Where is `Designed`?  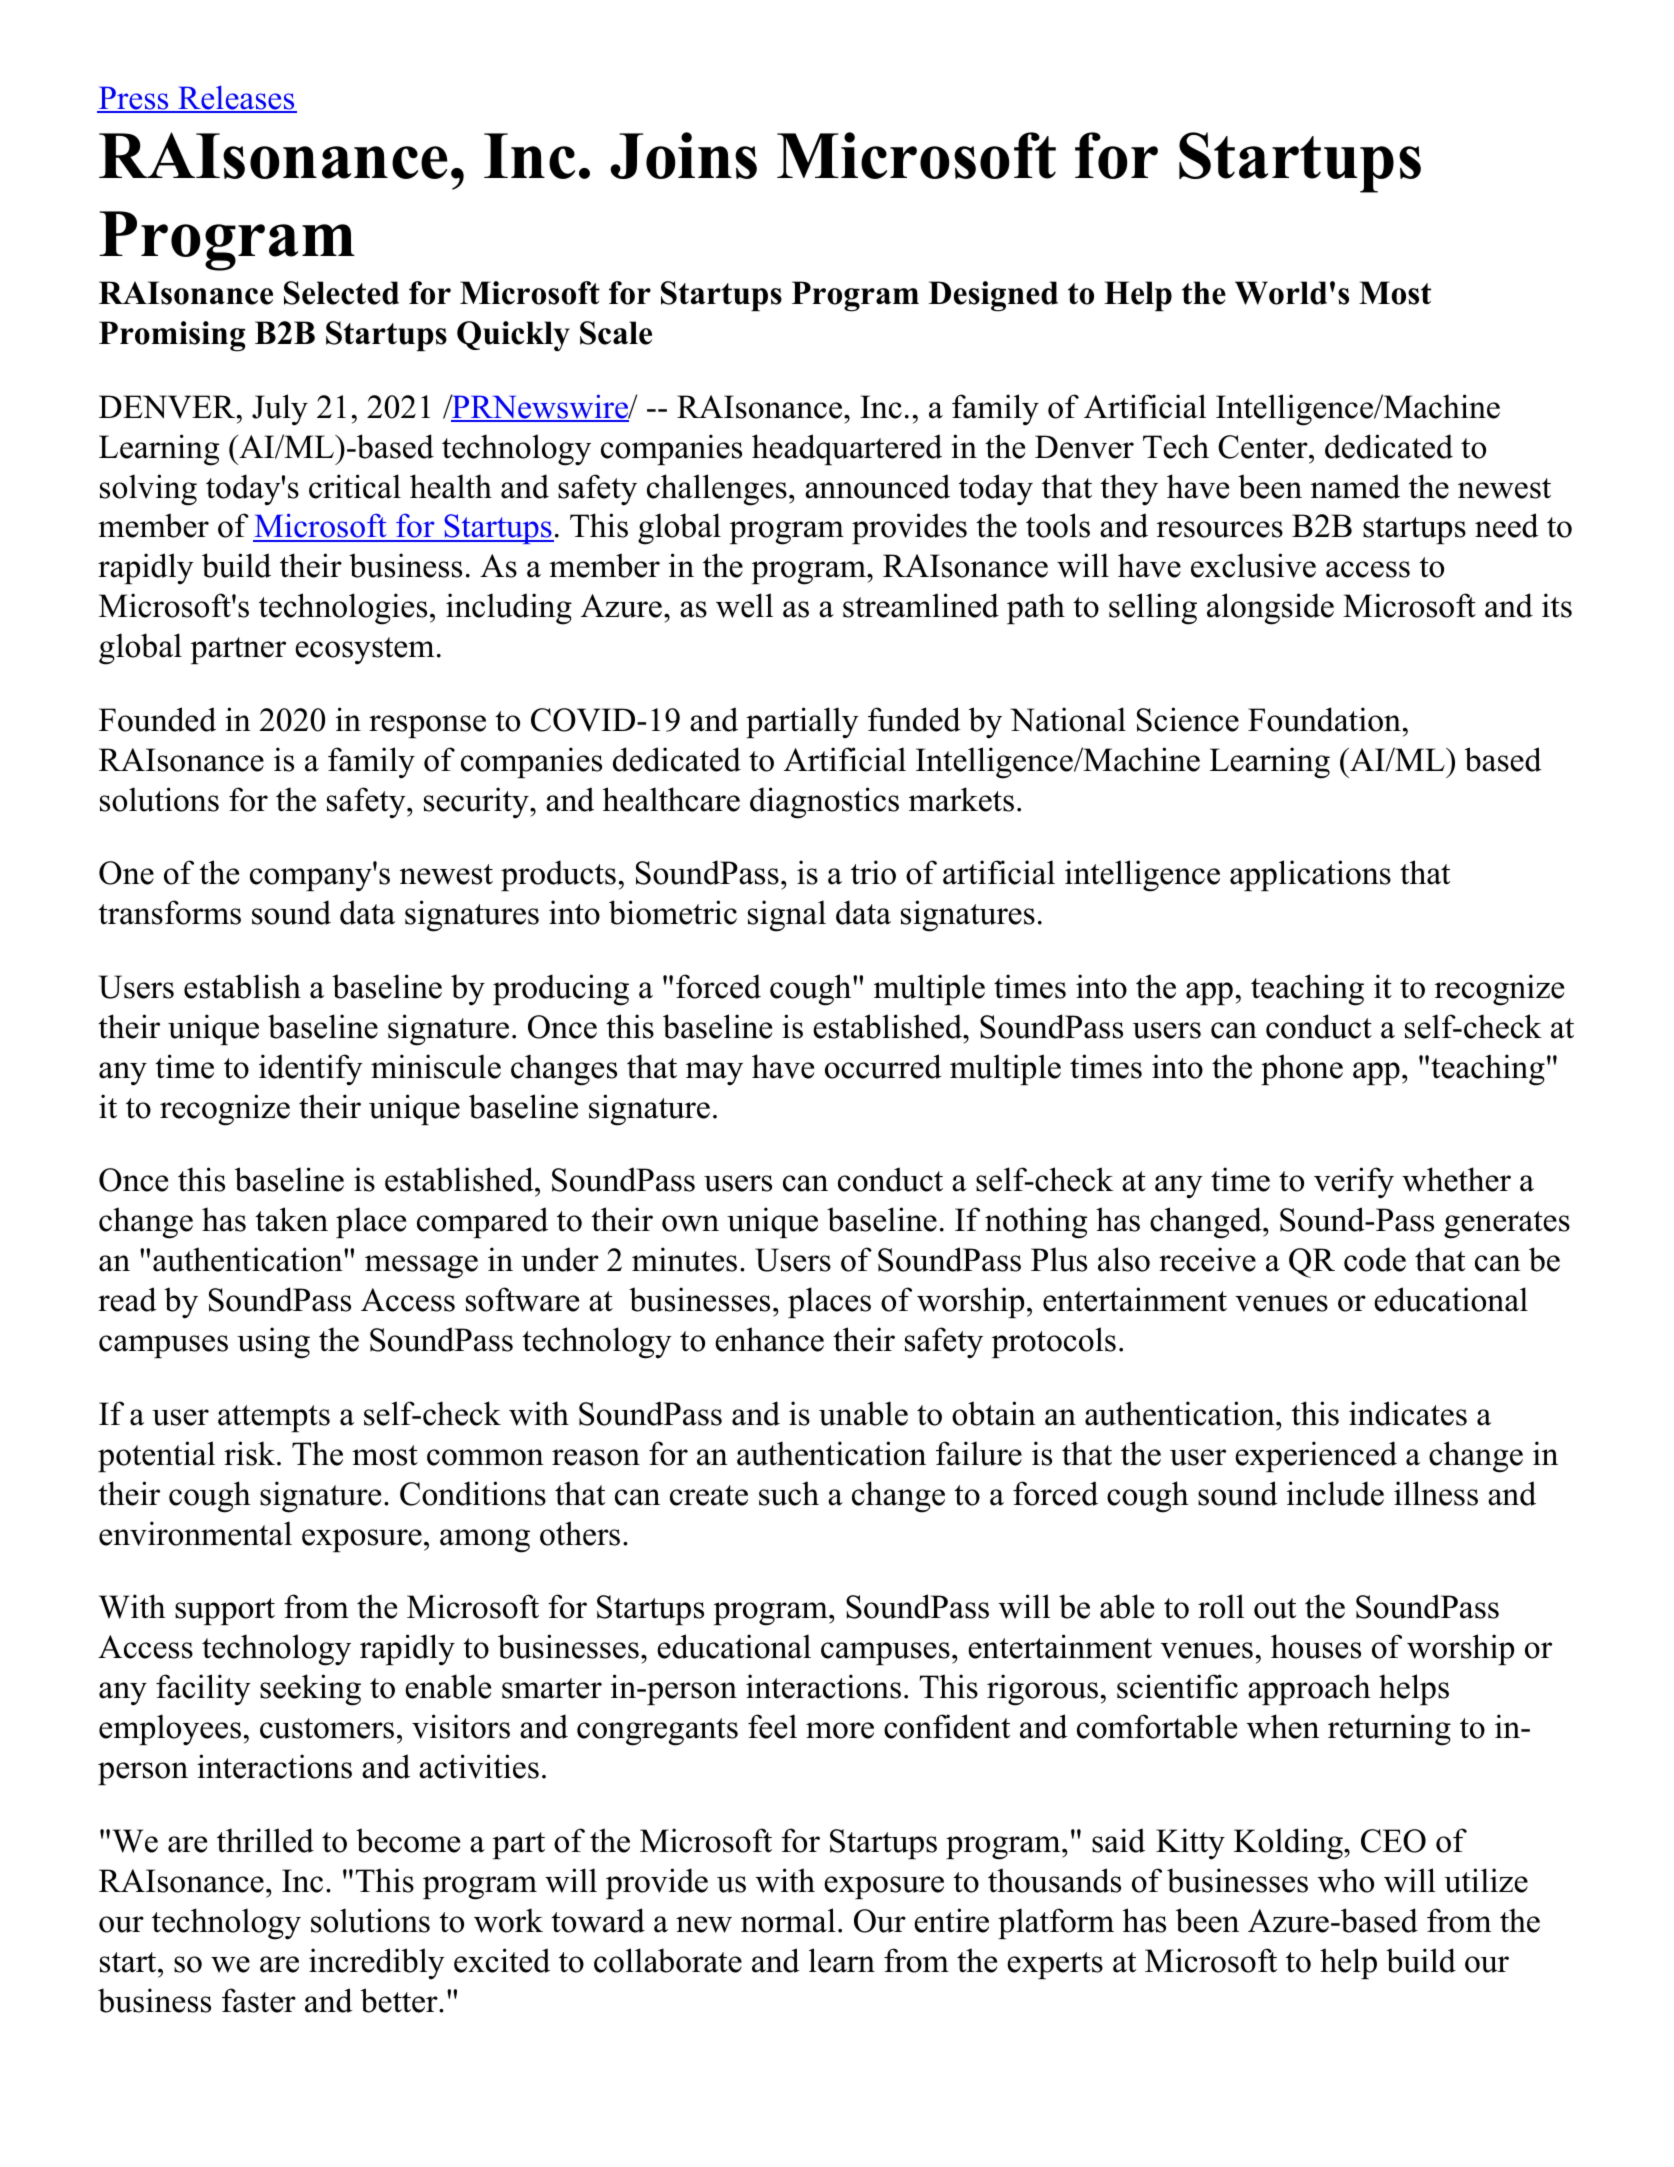 Designed is located at coordinates (993, 296).
